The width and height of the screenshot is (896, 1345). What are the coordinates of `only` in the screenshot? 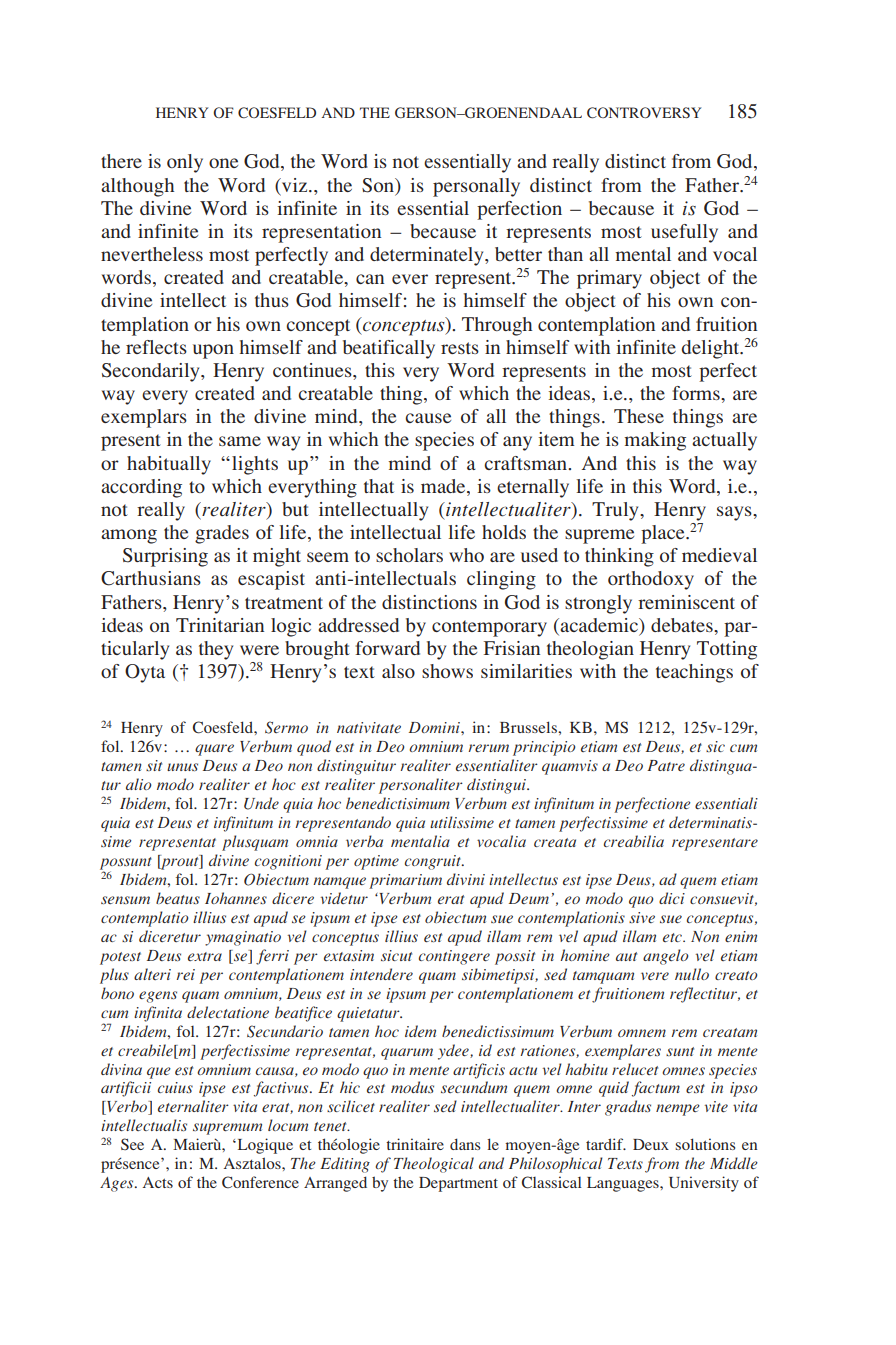 It's located at (185, 163).
